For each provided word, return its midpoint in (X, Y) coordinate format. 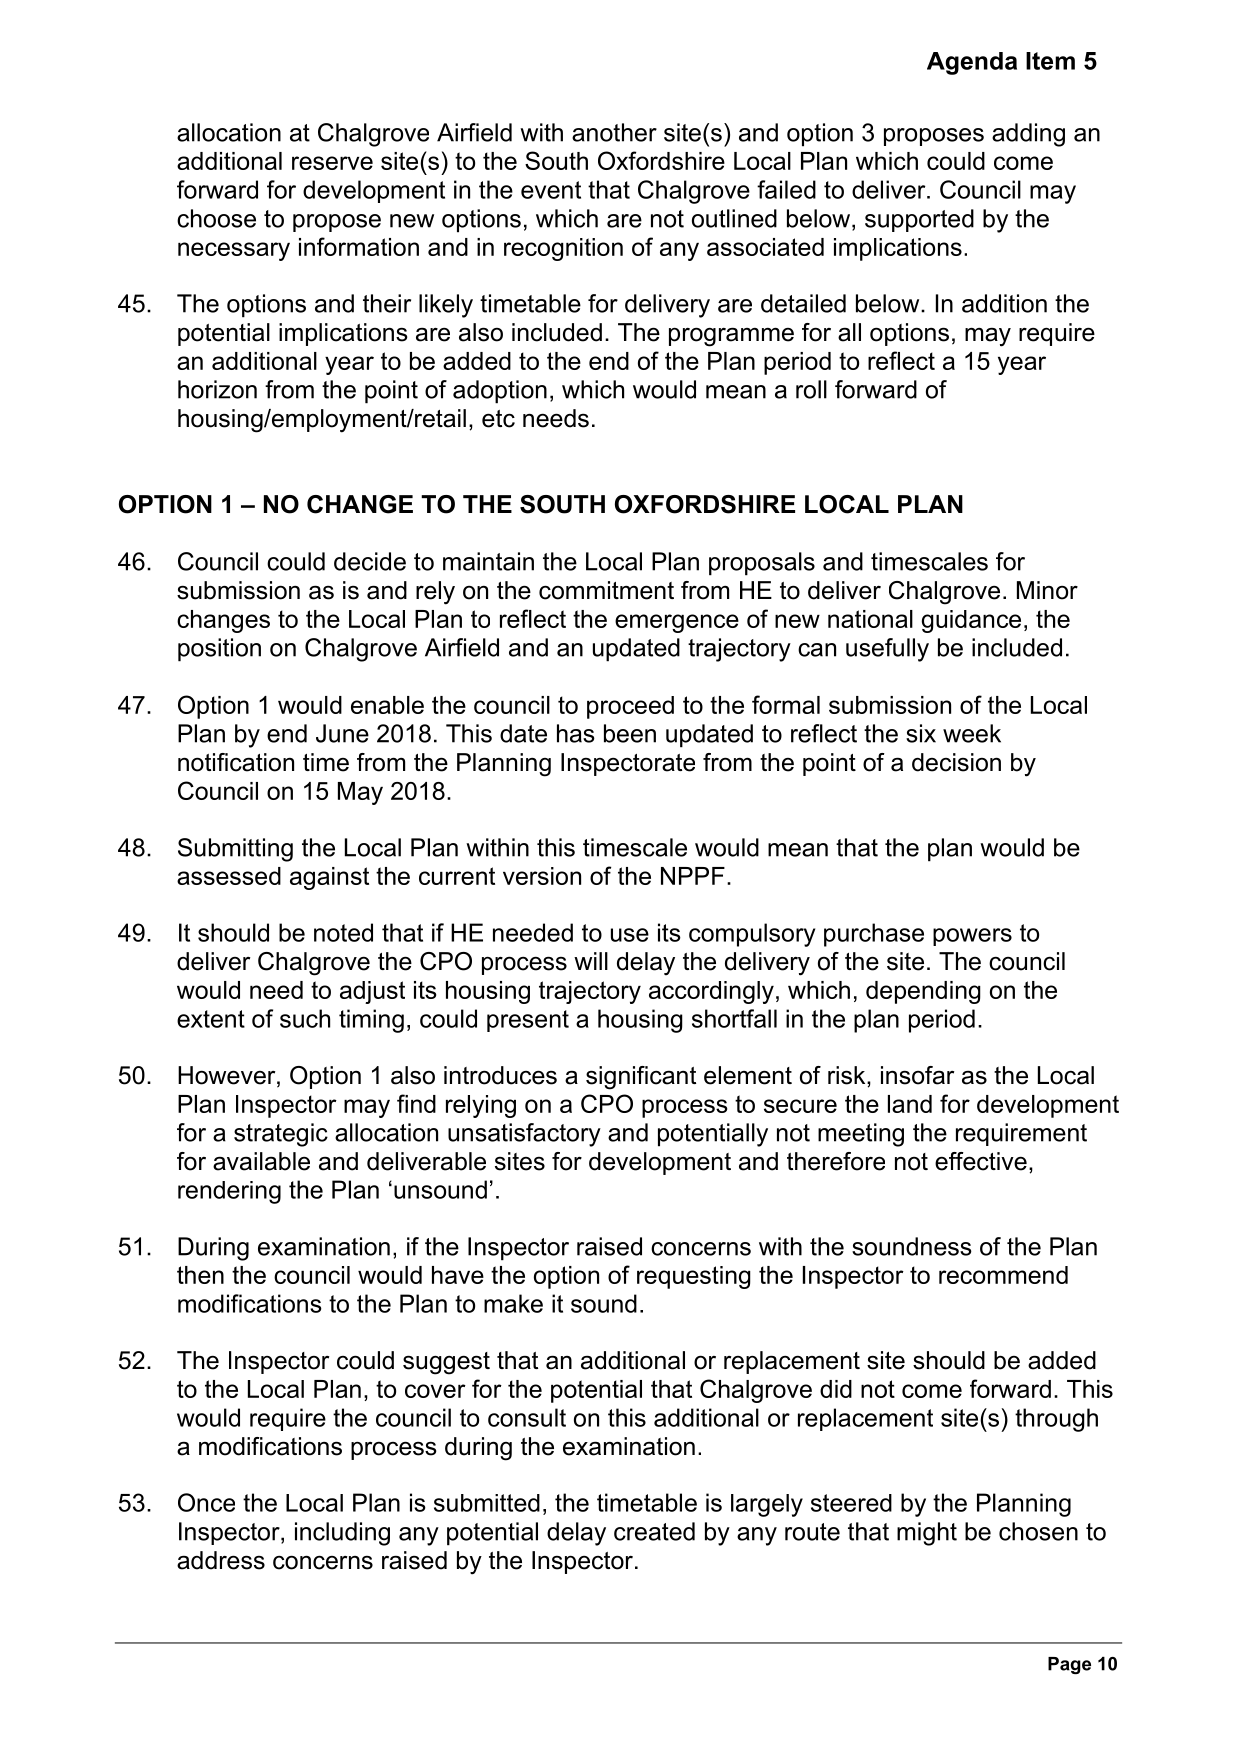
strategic (281, 1135)
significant (641, 1078)
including (342, 1534)
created (654, 1531)
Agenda (972, 63)
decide (370, 561)
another (614, 132)
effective (981, 1161)
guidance (971, 621)
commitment (606, 590)
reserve (332, 163)
